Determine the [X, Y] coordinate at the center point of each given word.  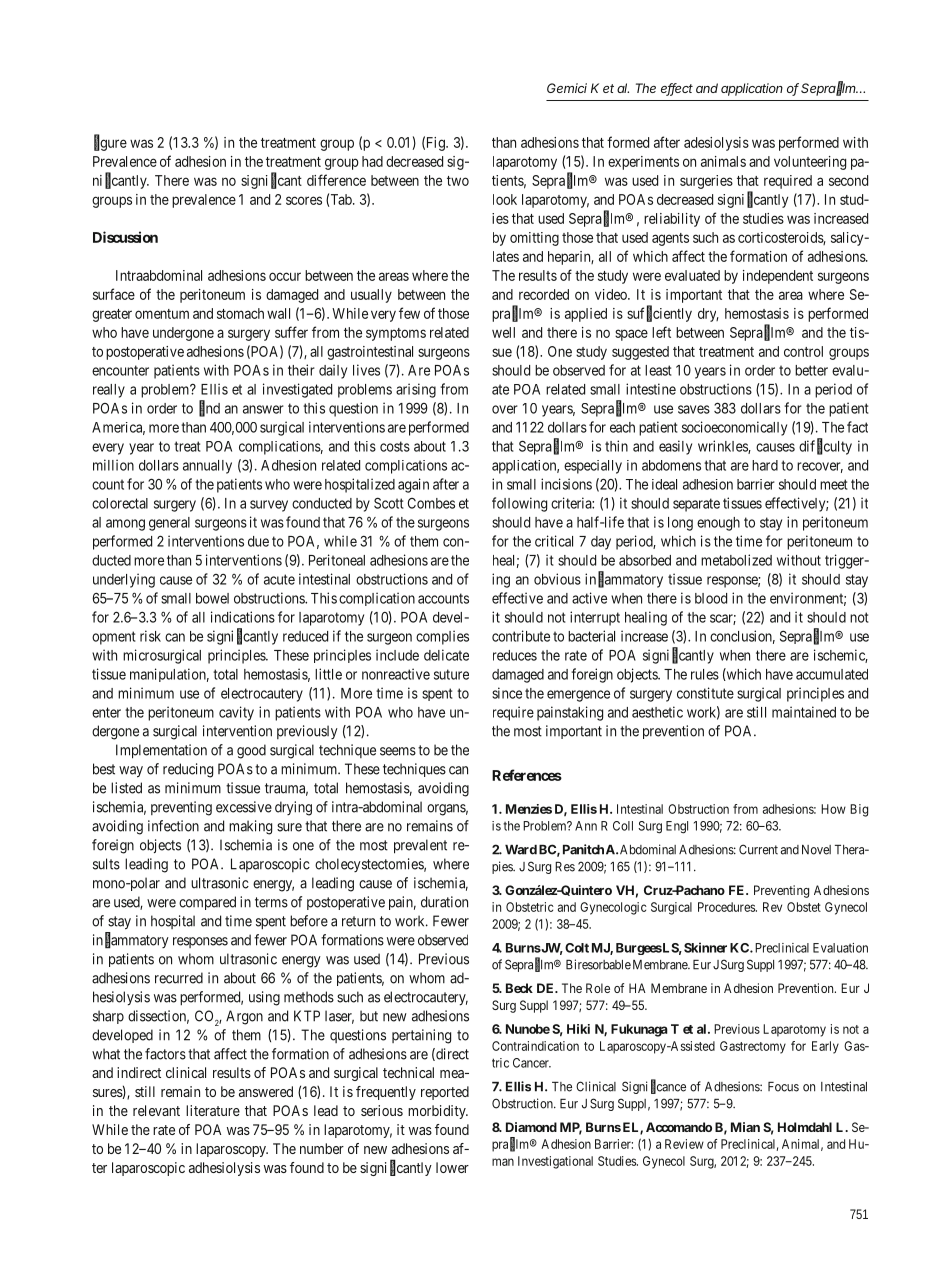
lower [452, 1167]
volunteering [810, 163]
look [505, 199]
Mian [745, 1127]
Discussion [125, 237]
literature [213, 1110]
